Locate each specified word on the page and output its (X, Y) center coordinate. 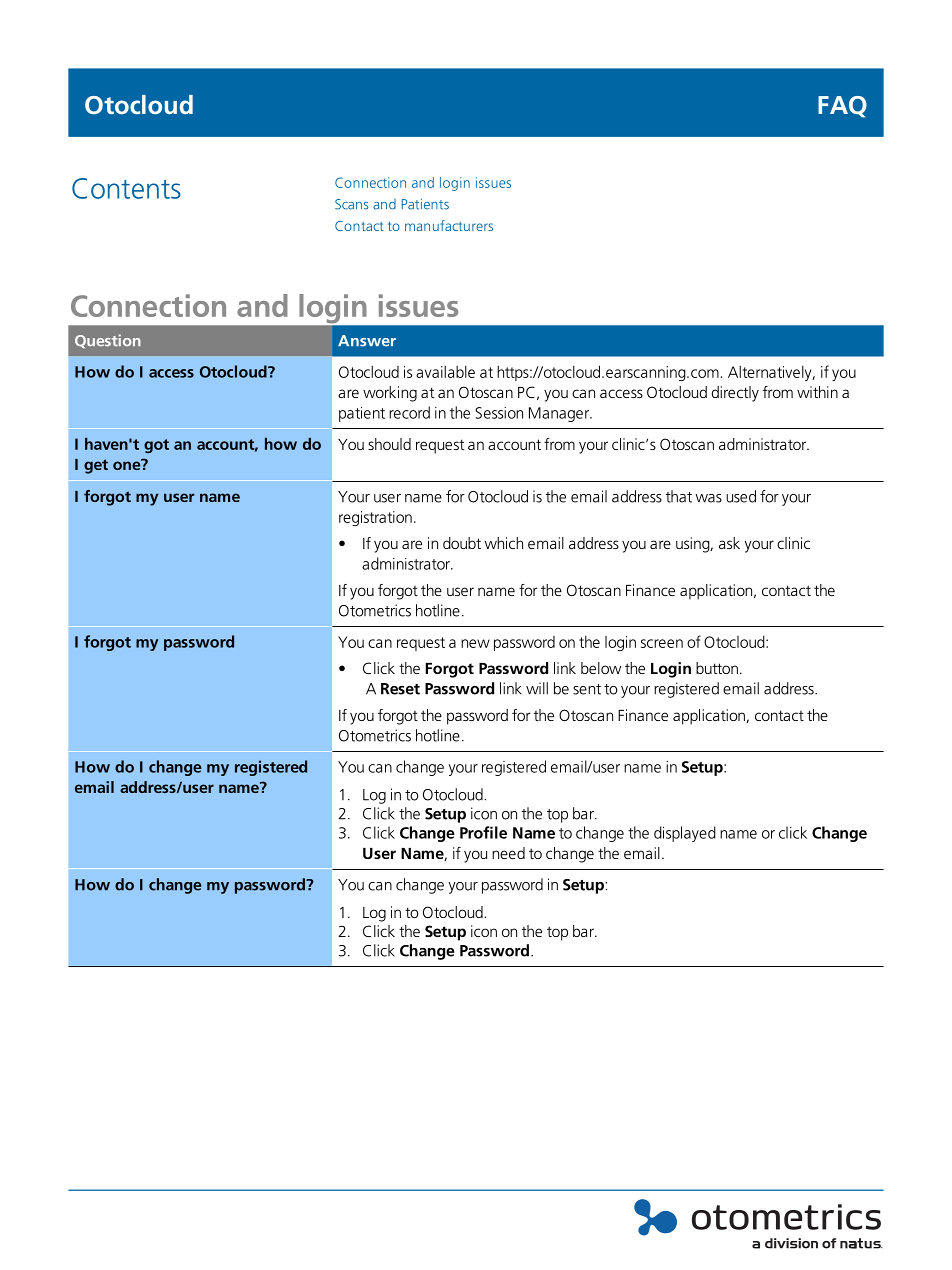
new (475, 643)
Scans (351, 204)
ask (729, 543)
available (445, 372)
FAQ (842, 107)
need (508, 853)
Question (108, 341)
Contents (126, 188)
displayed (685, 834)
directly (735, 394)
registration (375, 518)
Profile (483, 832)
